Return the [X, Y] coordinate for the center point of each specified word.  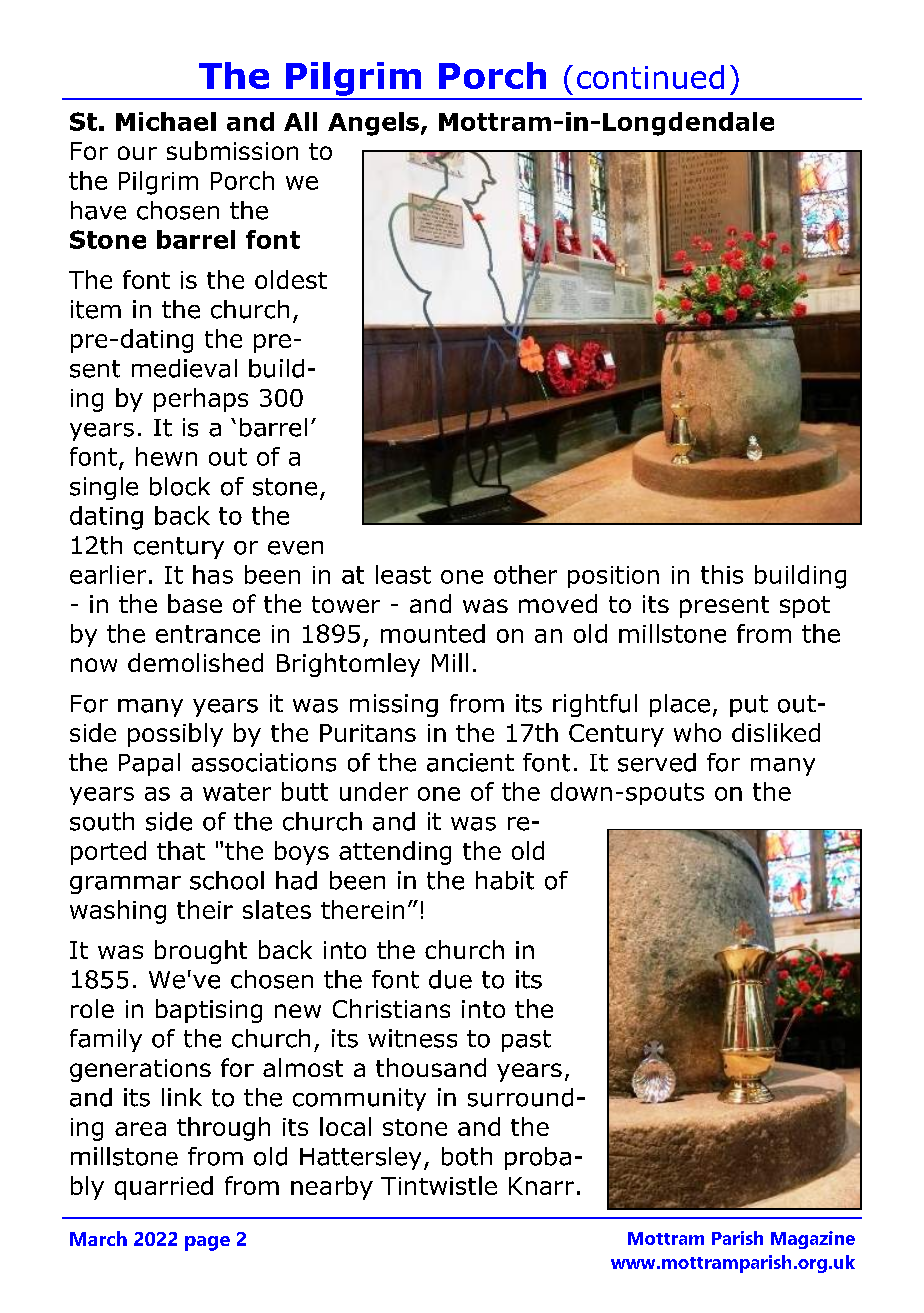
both [467, 1156]
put [749, 706]
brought [201, 952]
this [722, 574]
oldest [291, 279]
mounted [433, 633]
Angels [373, 124]
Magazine [813, 1240]
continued [650, 77]
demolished [195, 662]
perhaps [201, 400]
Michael [166, 121]
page [207, 1243]
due [450, 979]
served [657, 762]
